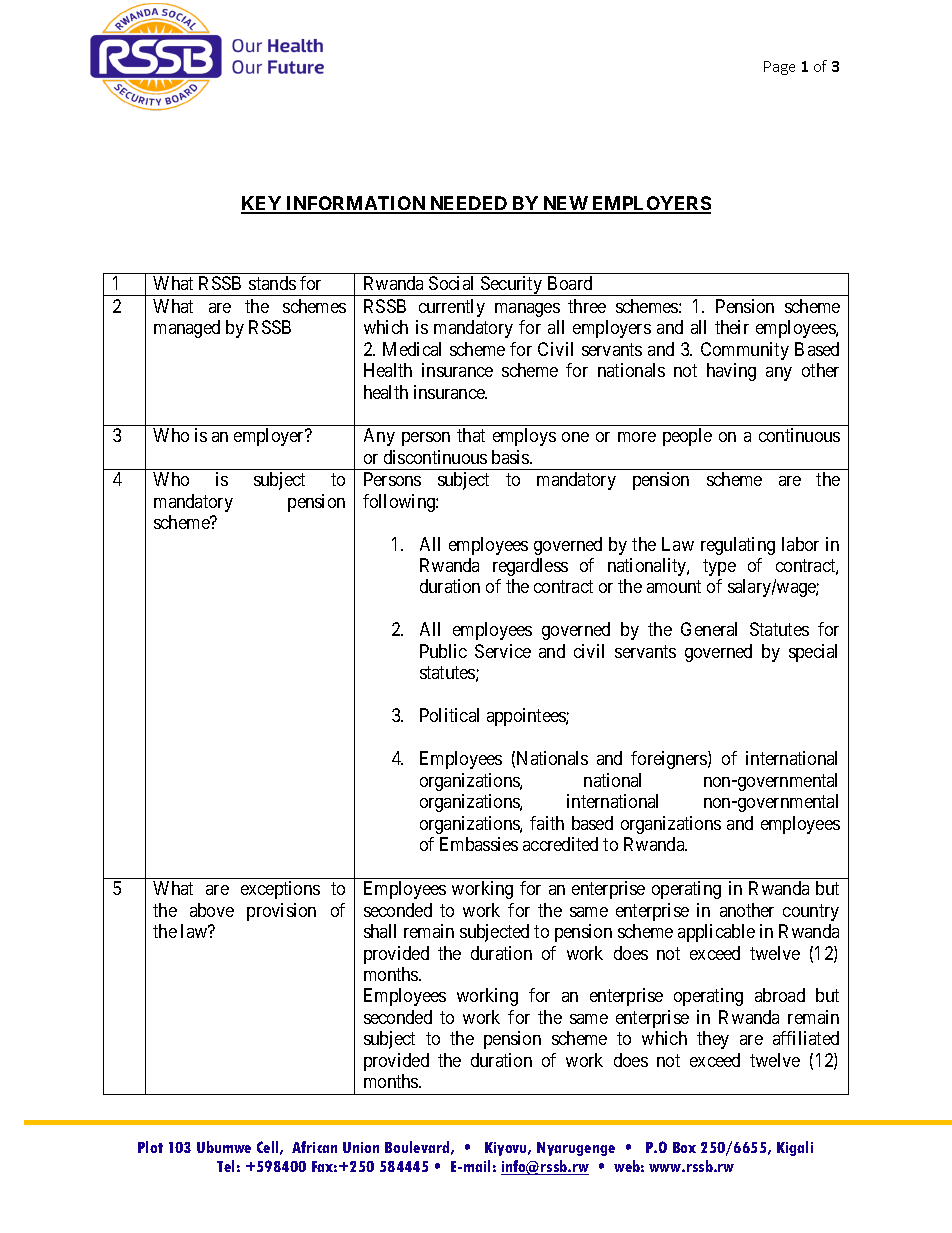 The width and height of the screenshot is (952, 1233). What do you see at coordinates (709, 629) in the screenshot?
I see `General` at bounding box center [709, 629].
